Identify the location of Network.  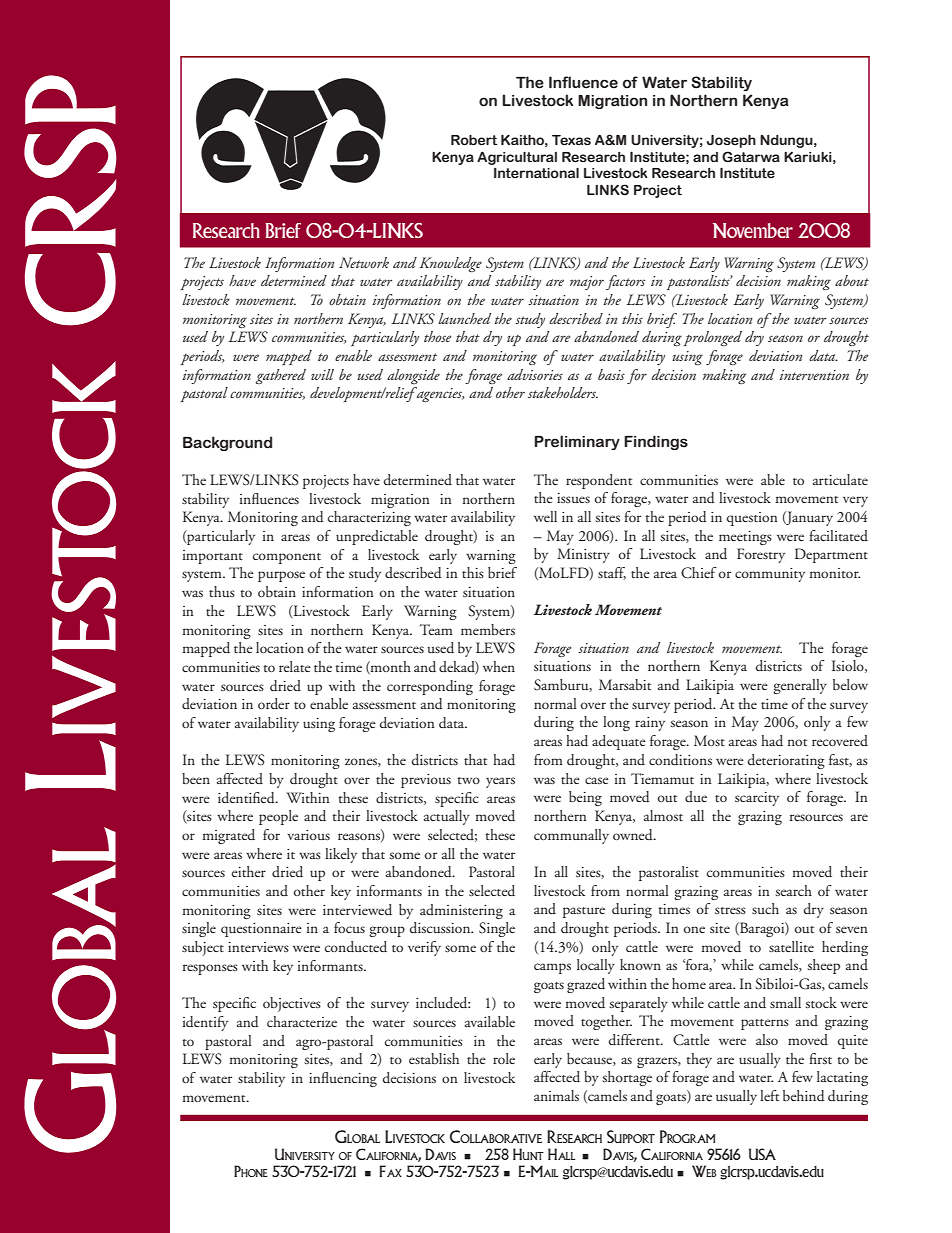
(364, 262).
